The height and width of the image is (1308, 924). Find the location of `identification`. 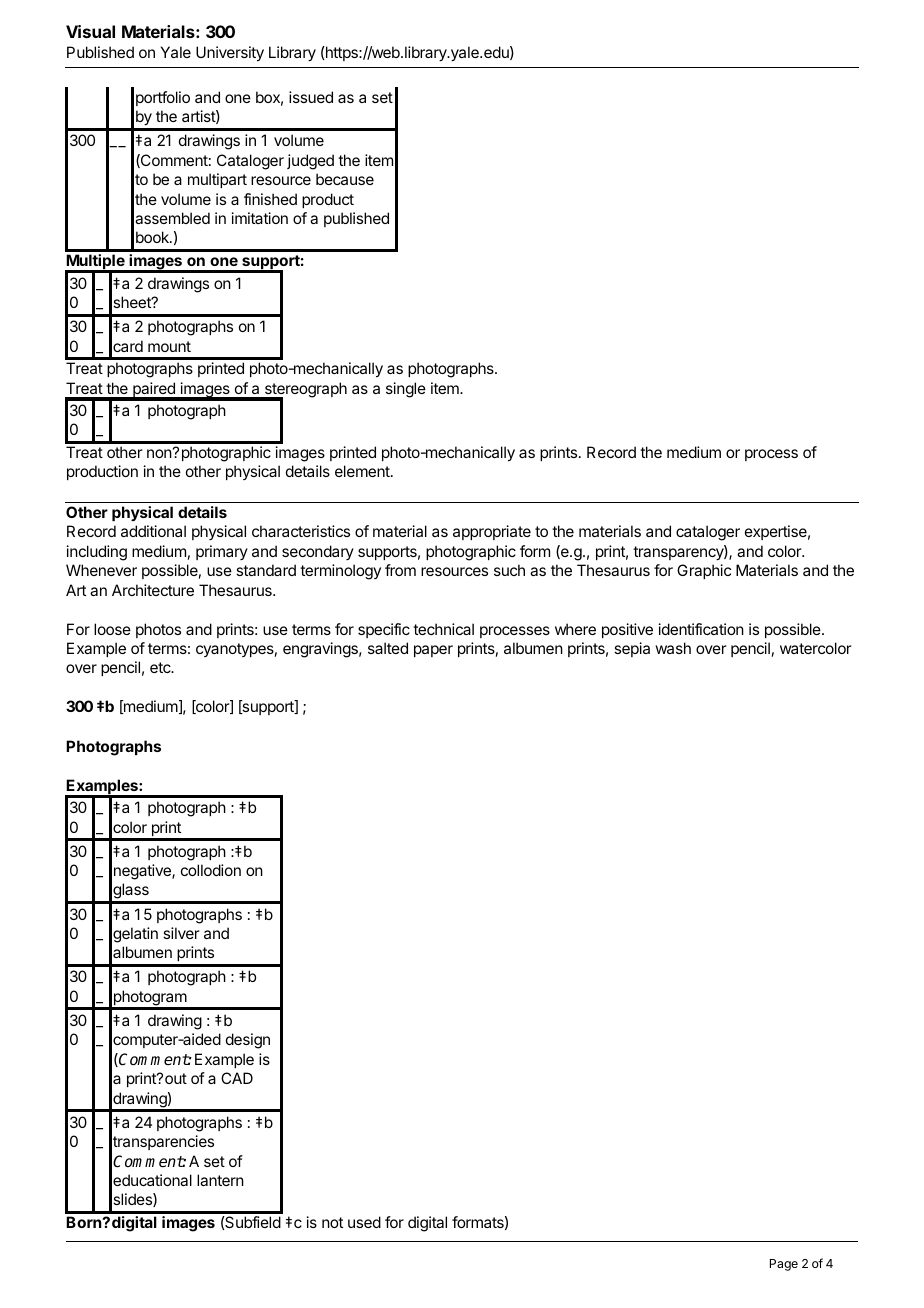

identification is located at coordinates (701, 629).
